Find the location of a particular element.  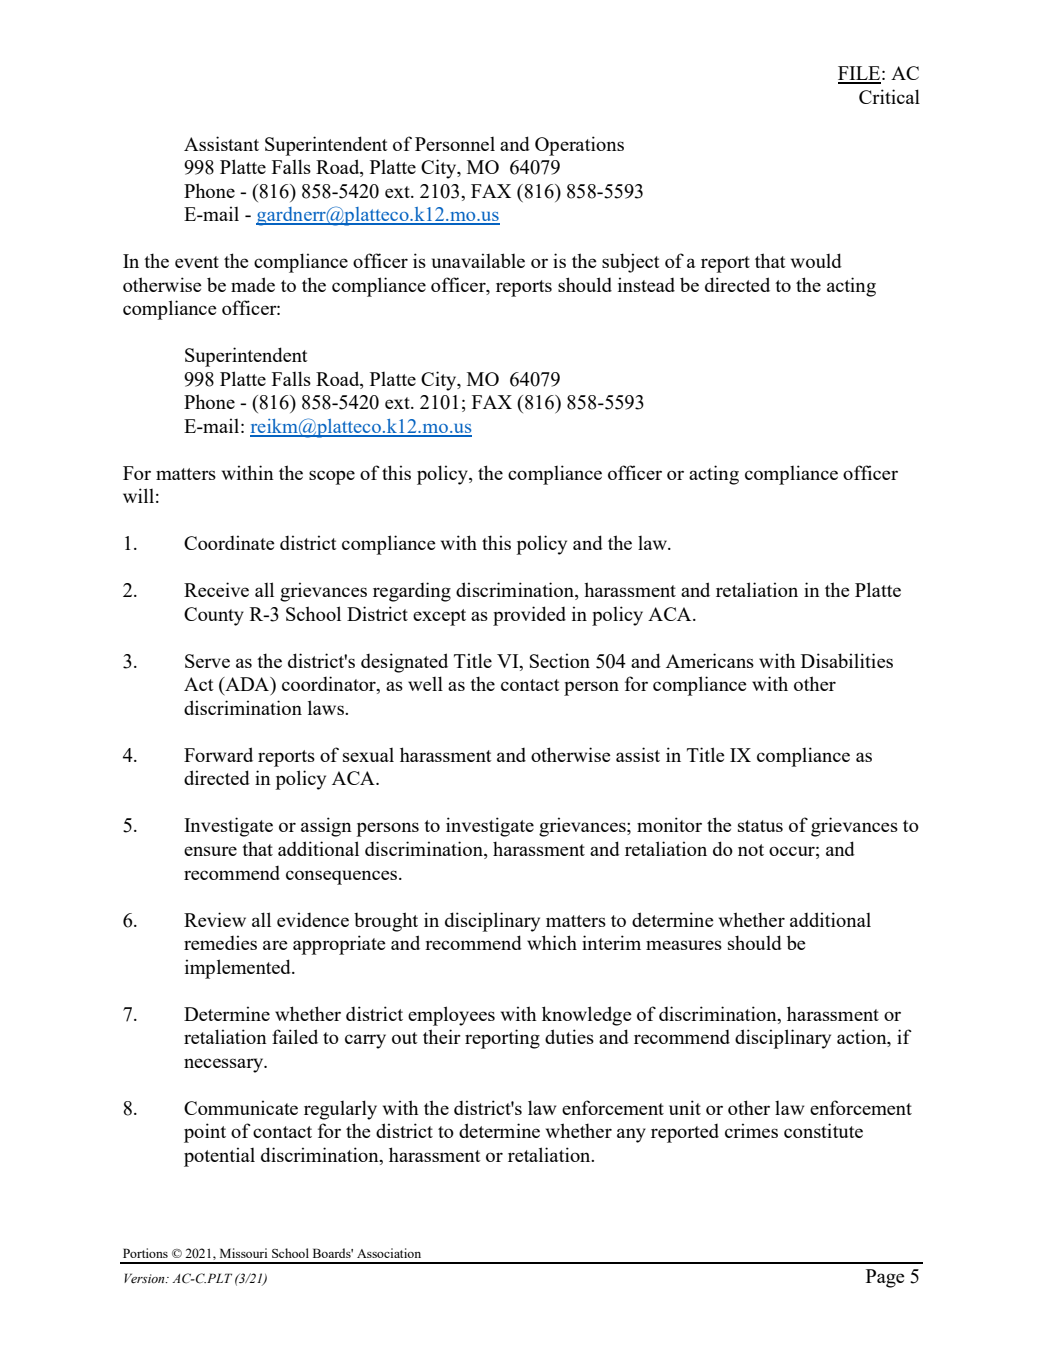

Critical is located at coordinates (889, 96).
